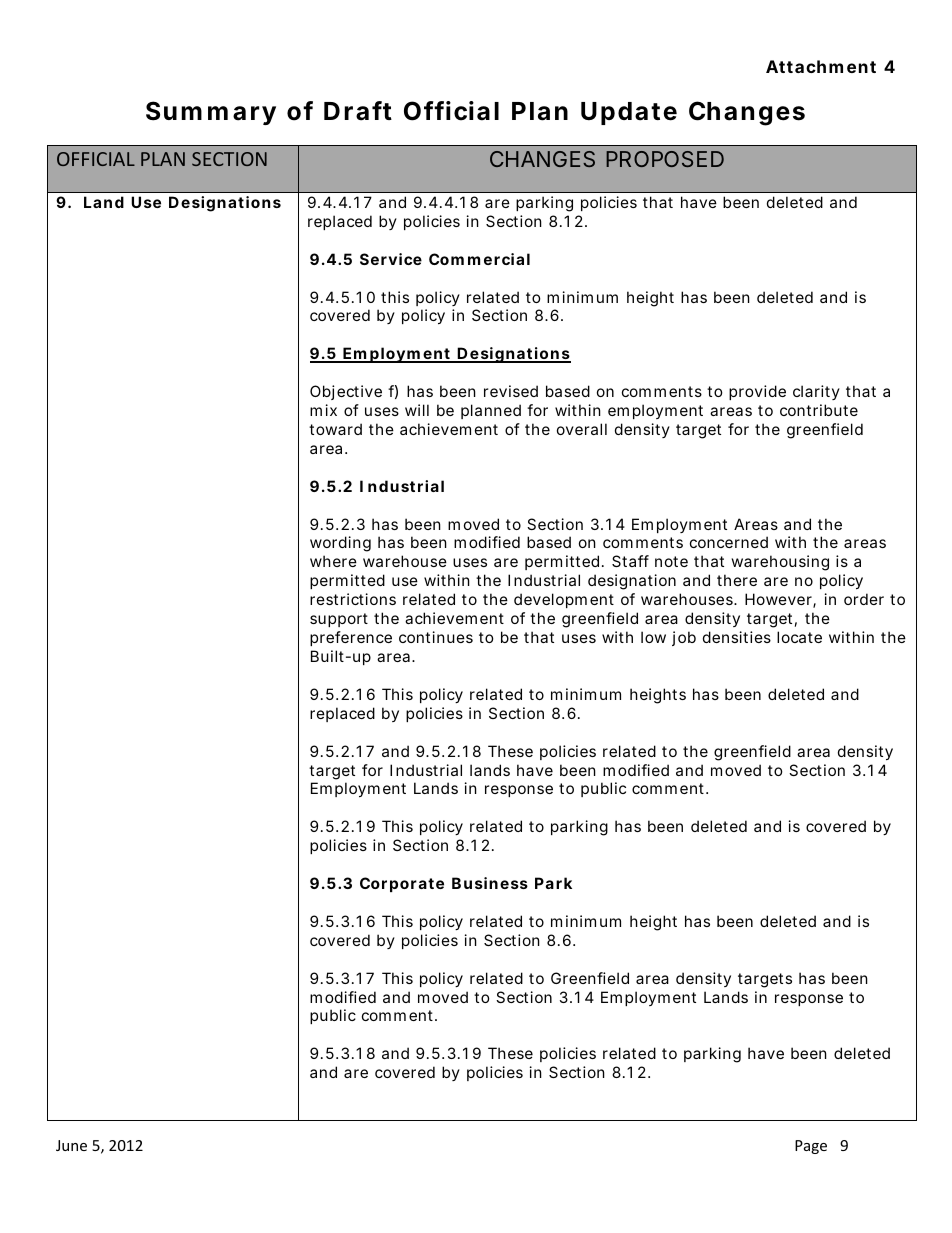 The image size is (952, 1233). Describe the element at coordinates (71, 1145) in the screenshot. I see `June` at that location.
